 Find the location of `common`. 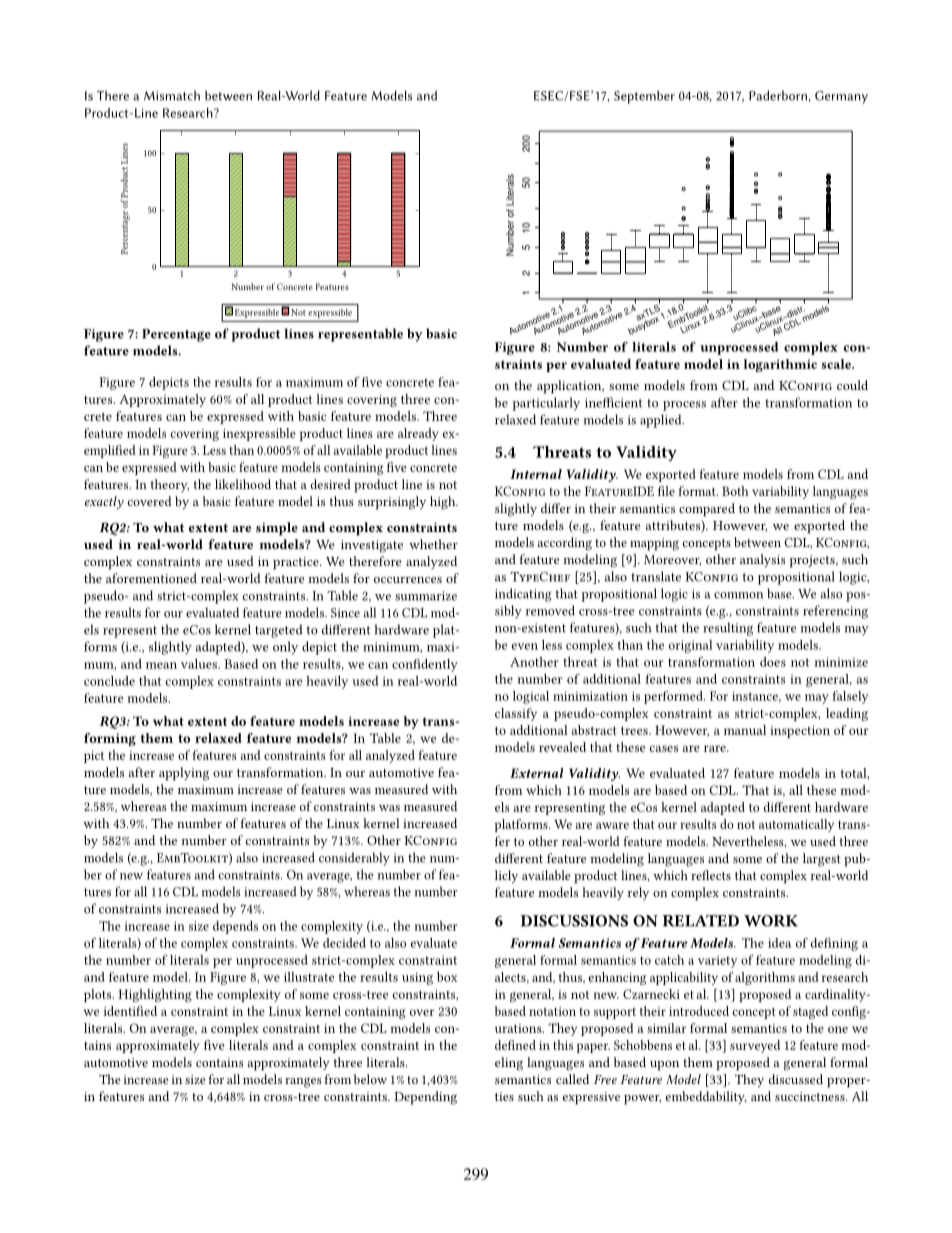

common is located at coordinates (738, 595).
